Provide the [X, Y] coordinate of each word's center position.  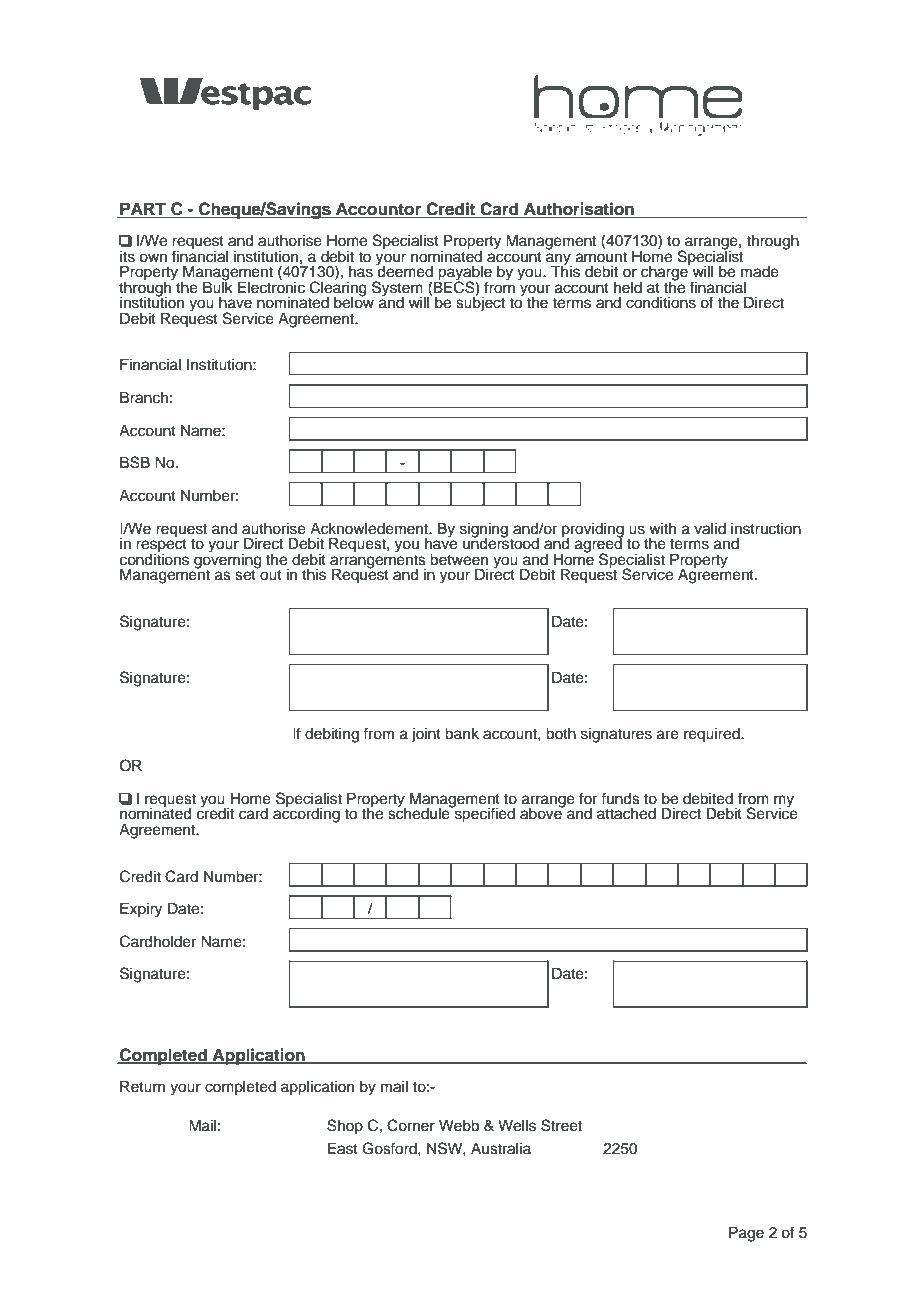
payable [464, 274]
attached [626, 814]
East [343, 1149]
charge [665, 273]
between [459, 560]
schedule [420, 813]
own [153, 258]
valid [710, 529]
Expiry [141, 910]
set [246, 574]
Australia [501, 1149]
